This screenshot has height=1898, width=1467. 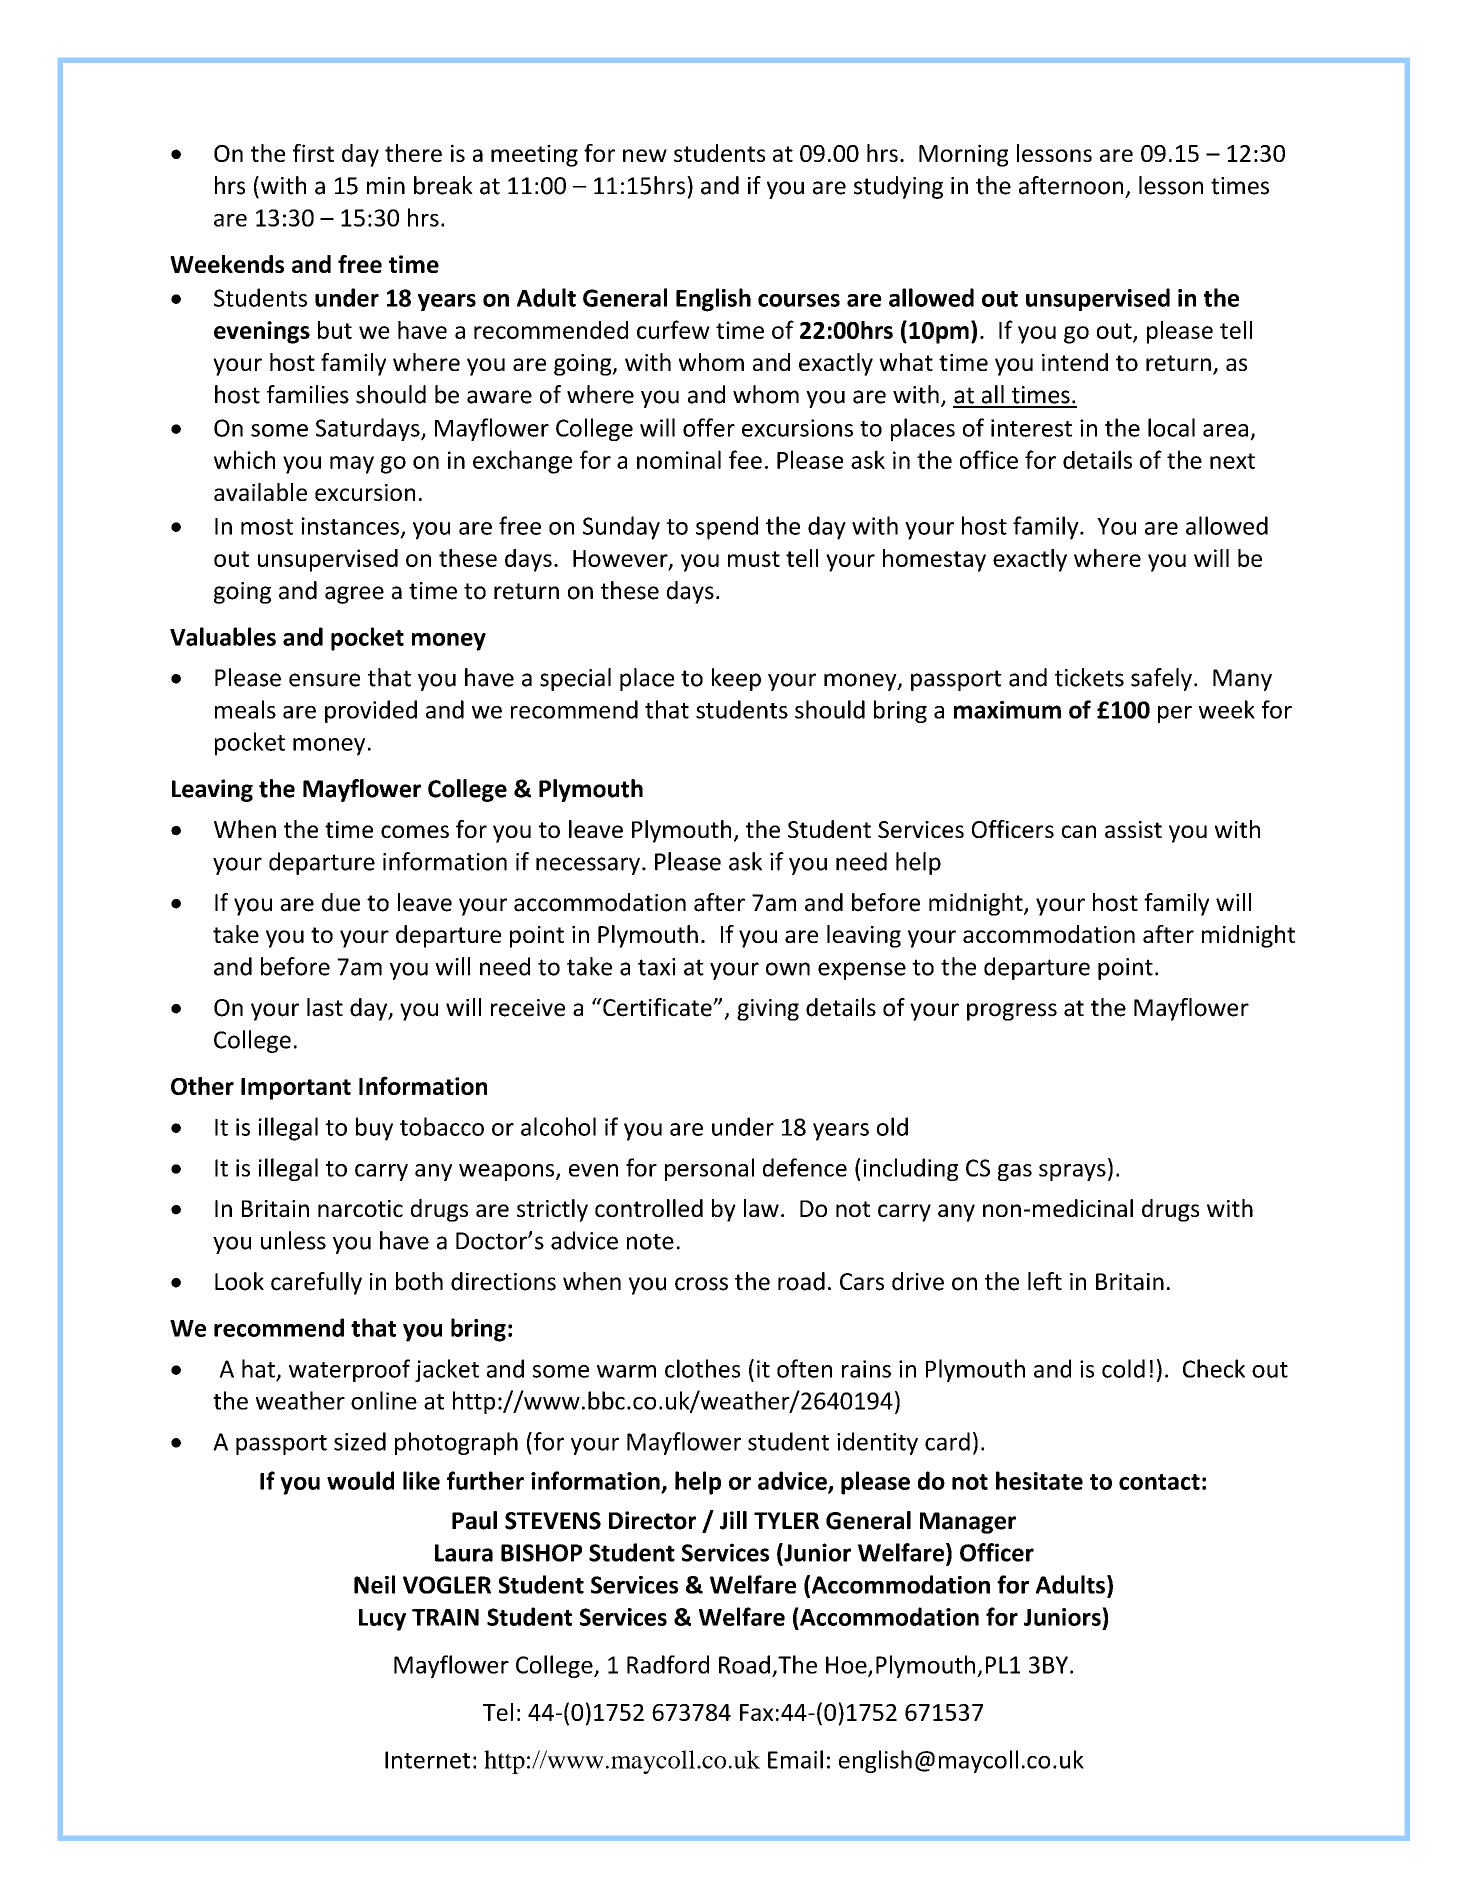 I want to click on first, so click(x=313, y=153).
